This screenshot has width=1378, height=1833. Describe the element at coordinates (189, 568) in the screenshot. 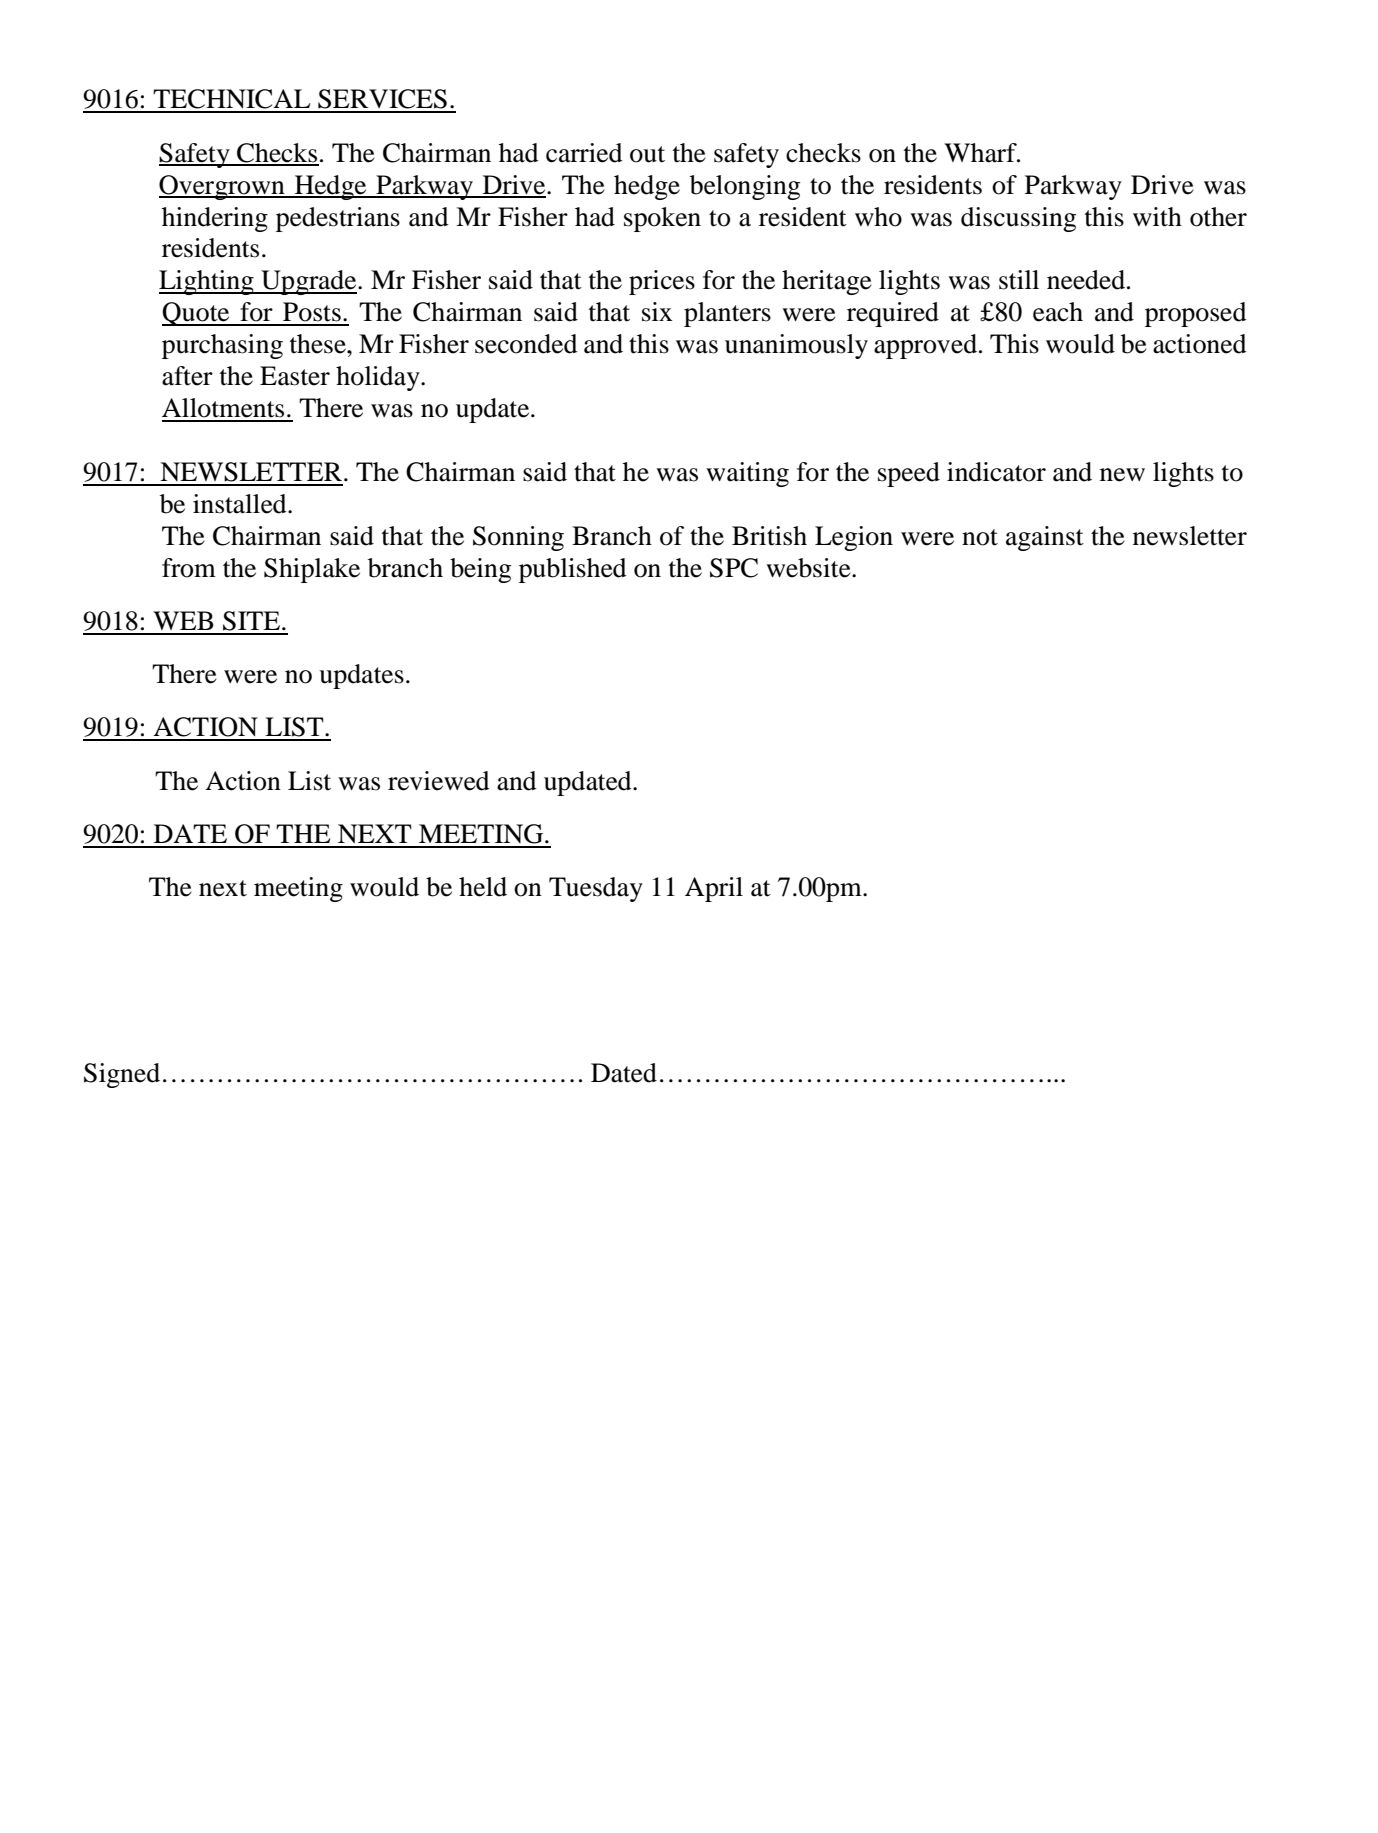

I see `from` at that location.
